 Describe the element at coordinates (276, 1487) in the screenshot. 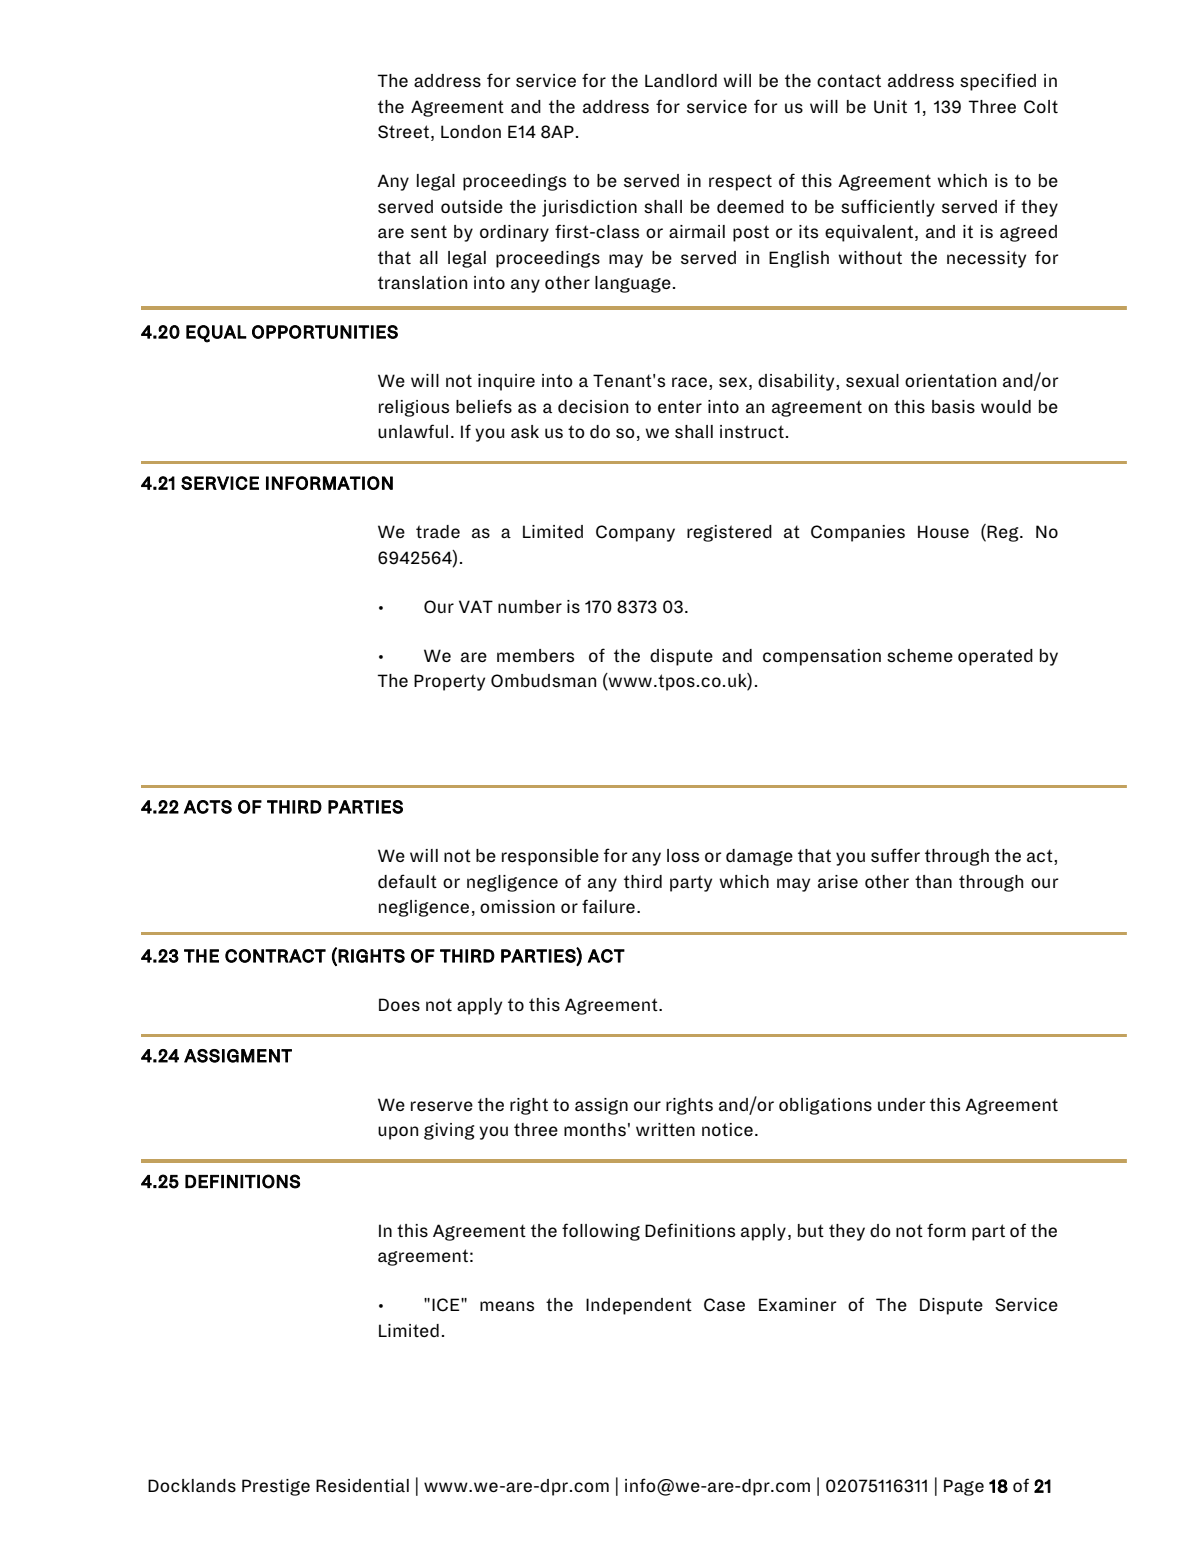

I see `Prestige` at that location.
